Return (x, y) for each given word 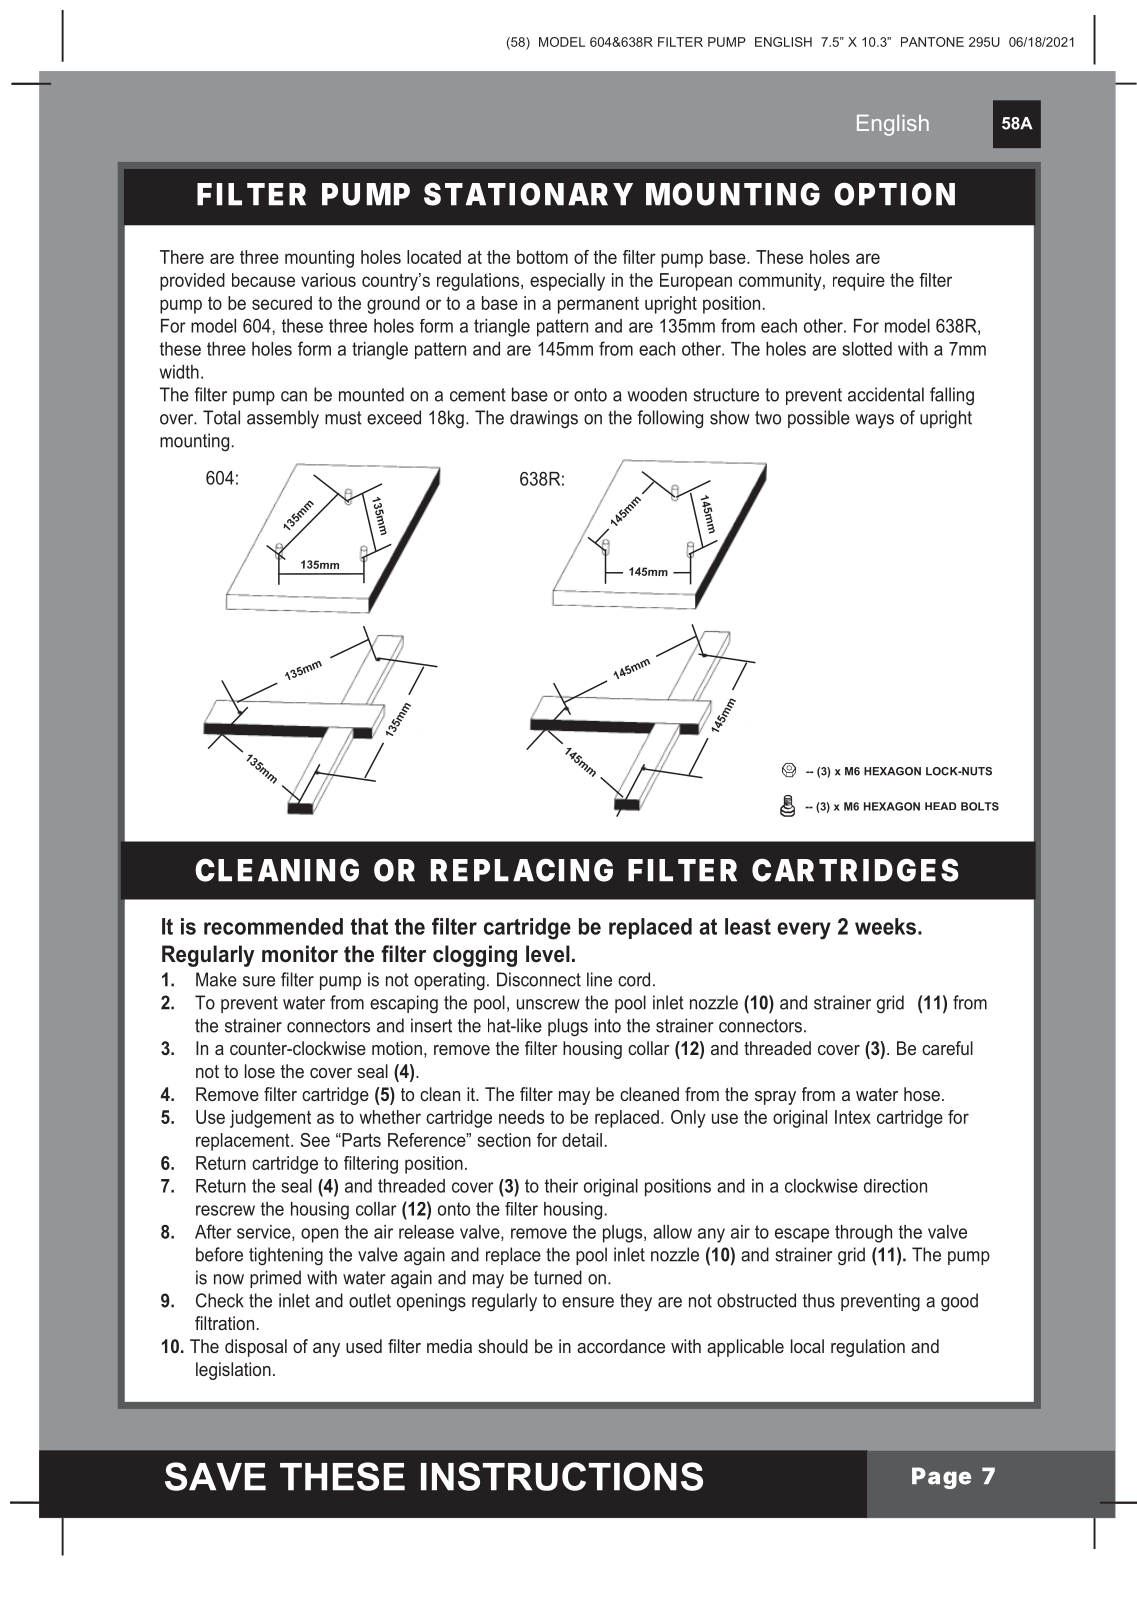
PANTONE (932, 42)
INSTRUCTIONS (562, 1476)
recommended (273, 926)
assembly (283, 419)
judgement (270, 1119)
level (548, 954)
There (182, 257)
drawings (544, 419)
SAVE (215, 1476)
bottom (542, 257)
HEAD (940, 806)
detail (582, 1140)
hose (922, 1094)
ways (874, 421)
